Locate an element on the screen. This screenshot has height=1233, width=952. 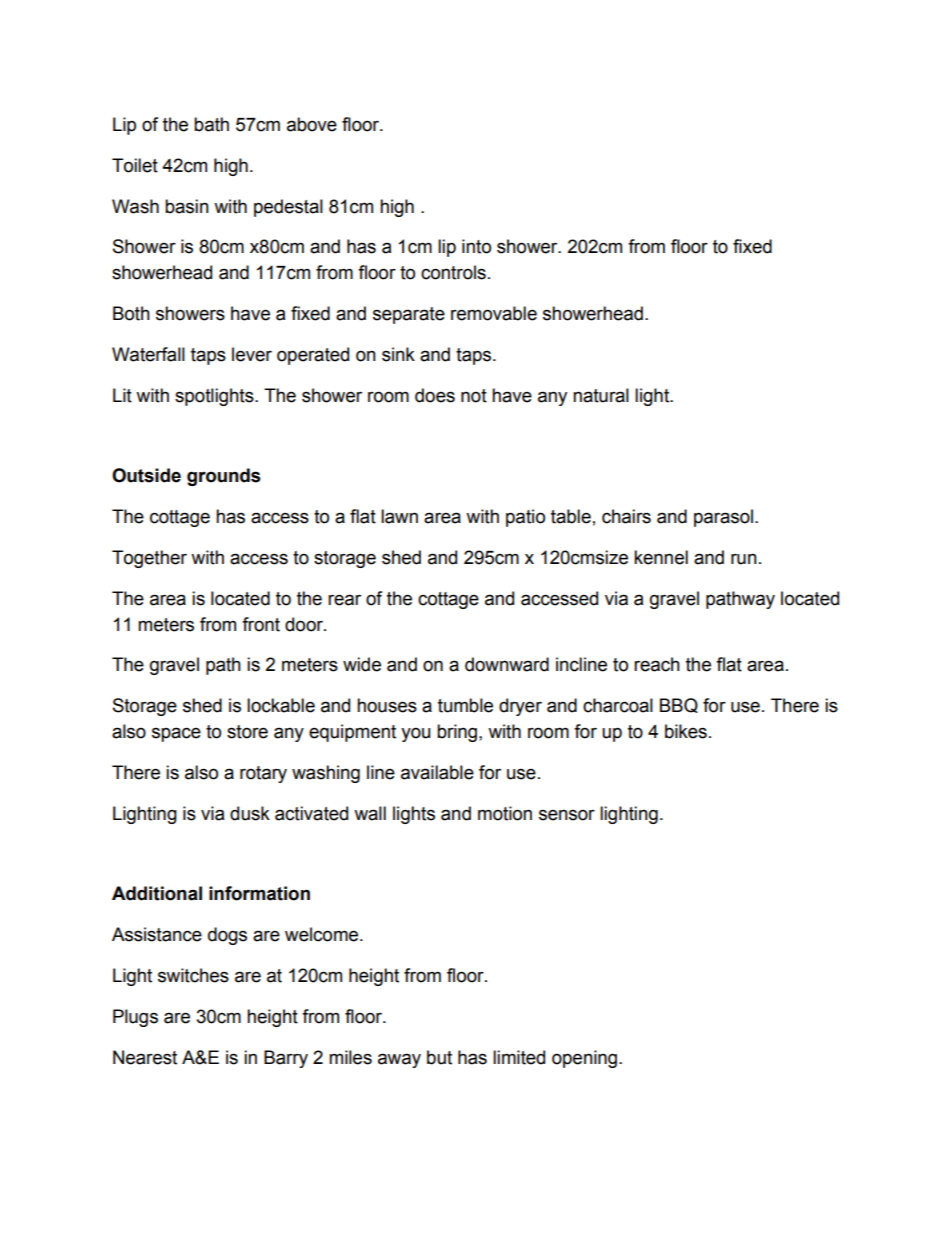
Together is located at coordinates (149, 559).
